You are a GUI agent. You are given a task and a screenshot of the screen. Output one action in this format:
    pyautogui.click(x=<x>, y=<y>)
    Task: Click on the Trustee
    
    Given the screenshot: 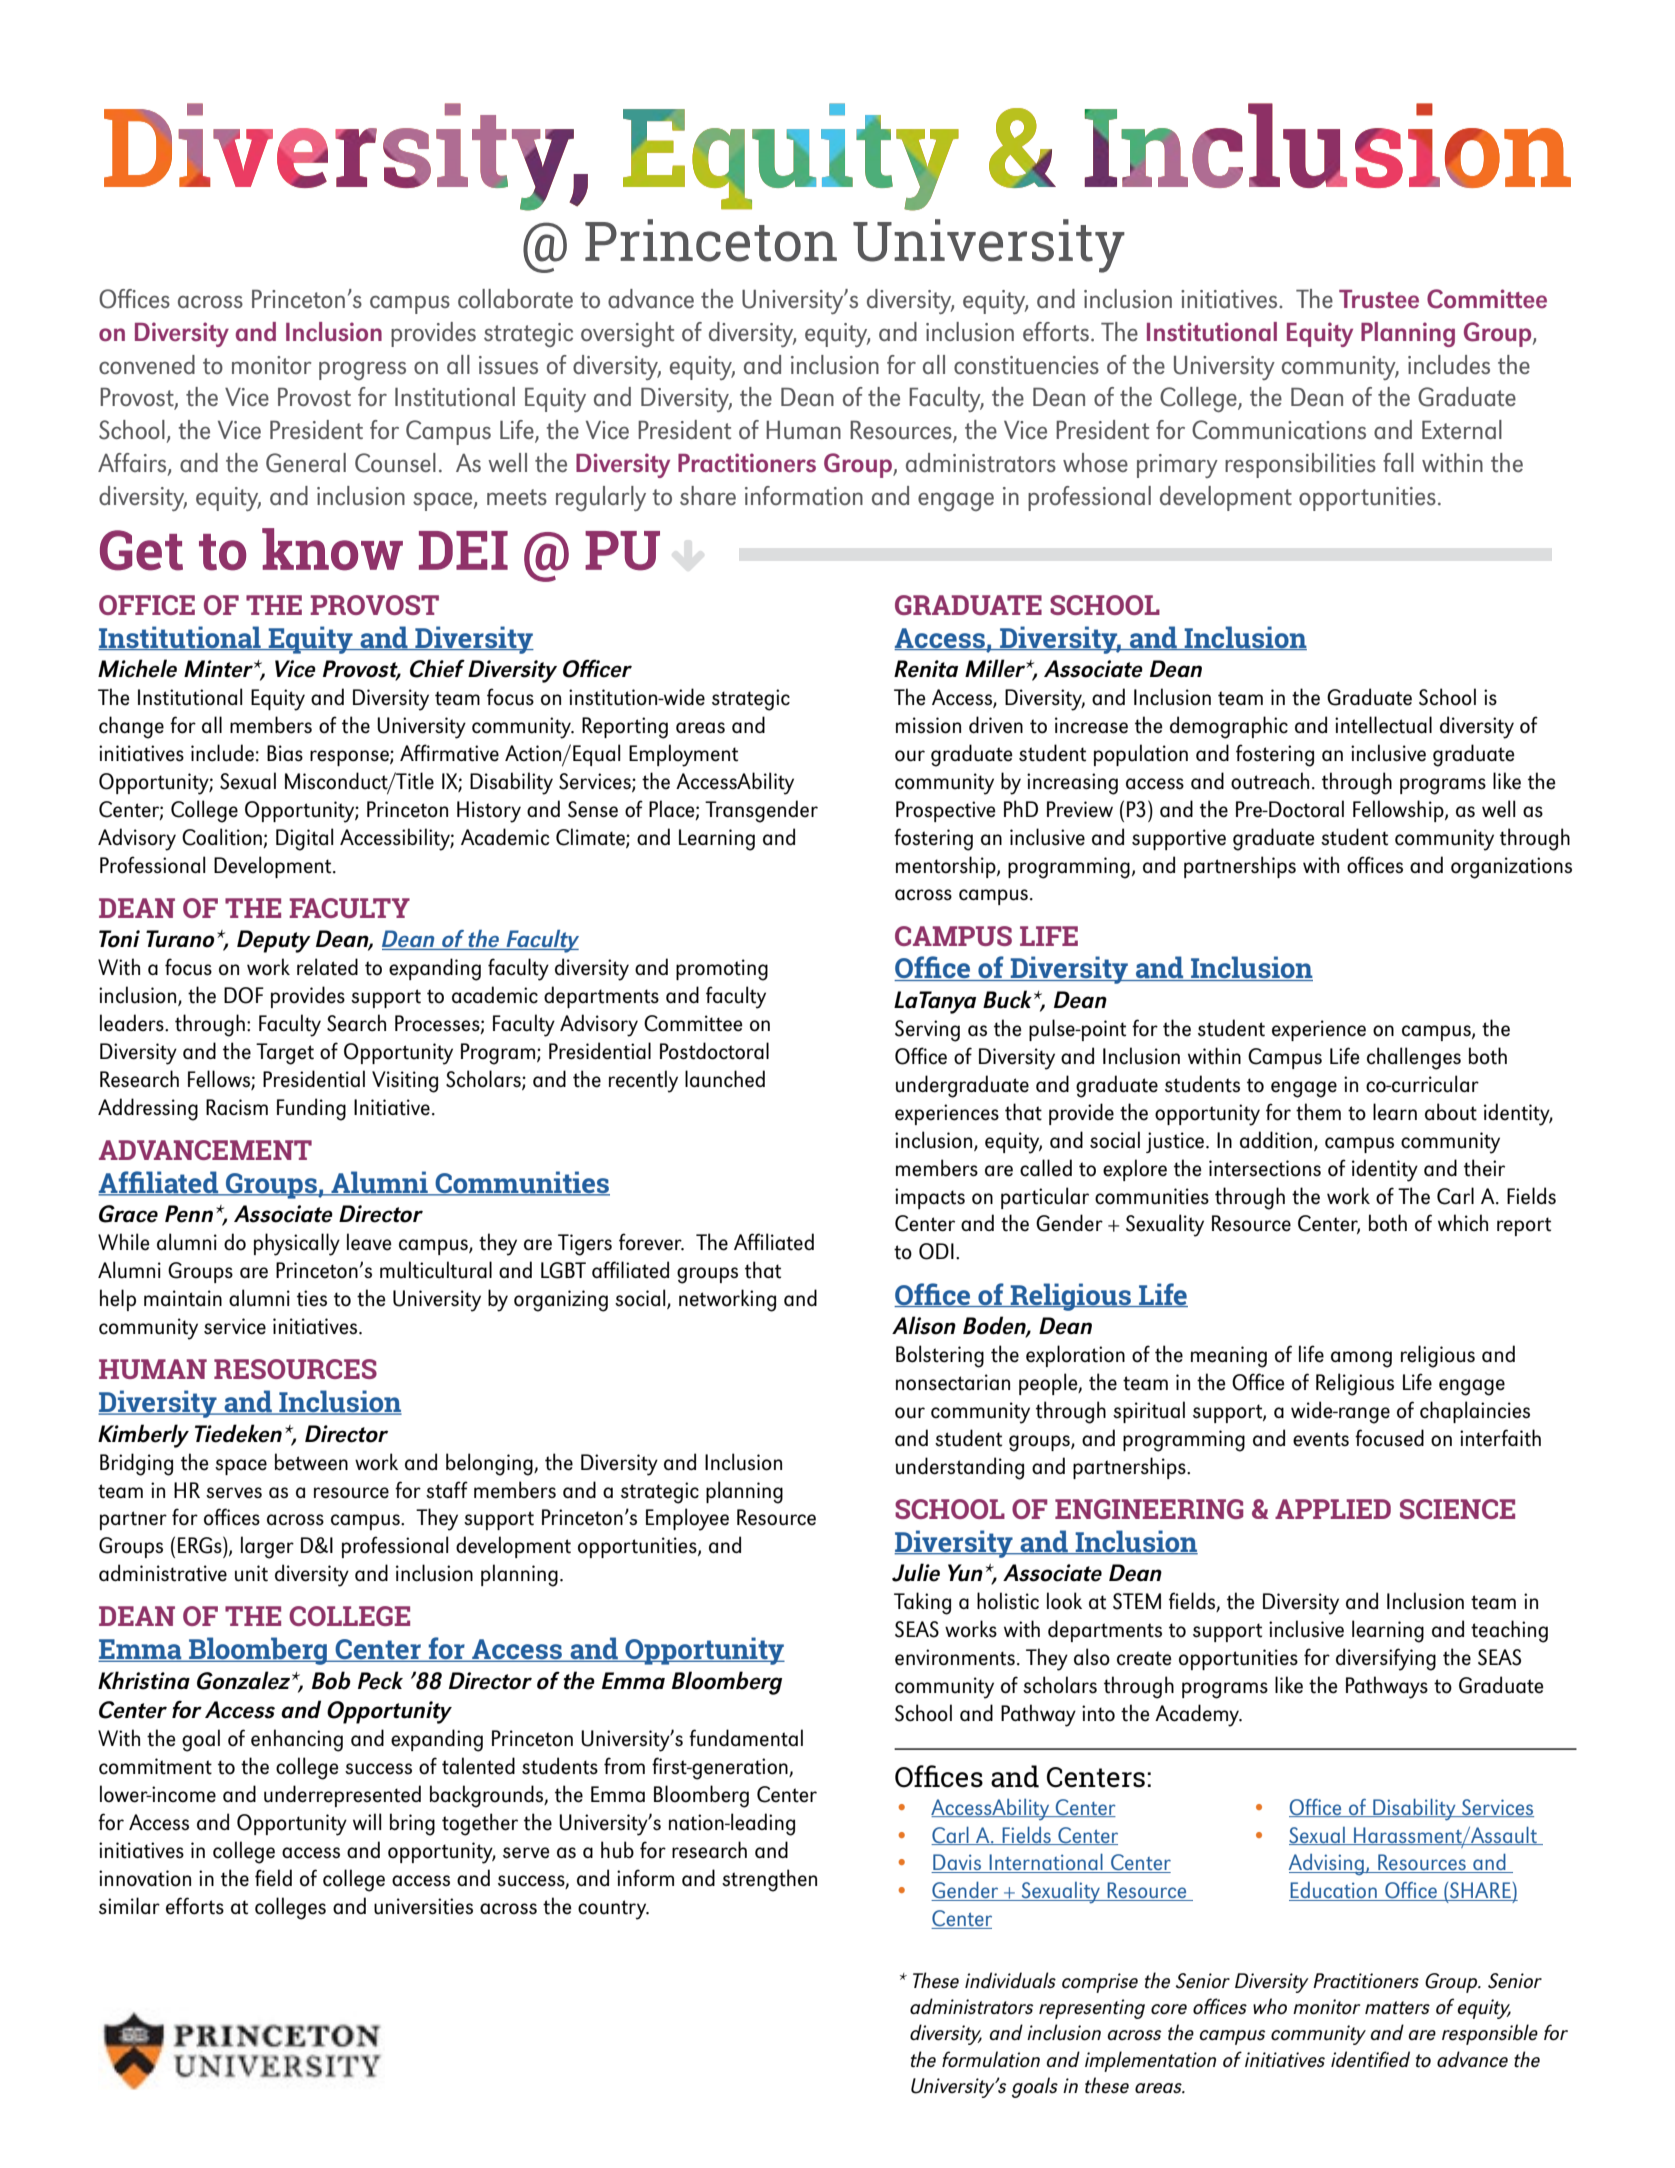 What is the action you would take?
    pyautogui.click(x=1379, y=299)
